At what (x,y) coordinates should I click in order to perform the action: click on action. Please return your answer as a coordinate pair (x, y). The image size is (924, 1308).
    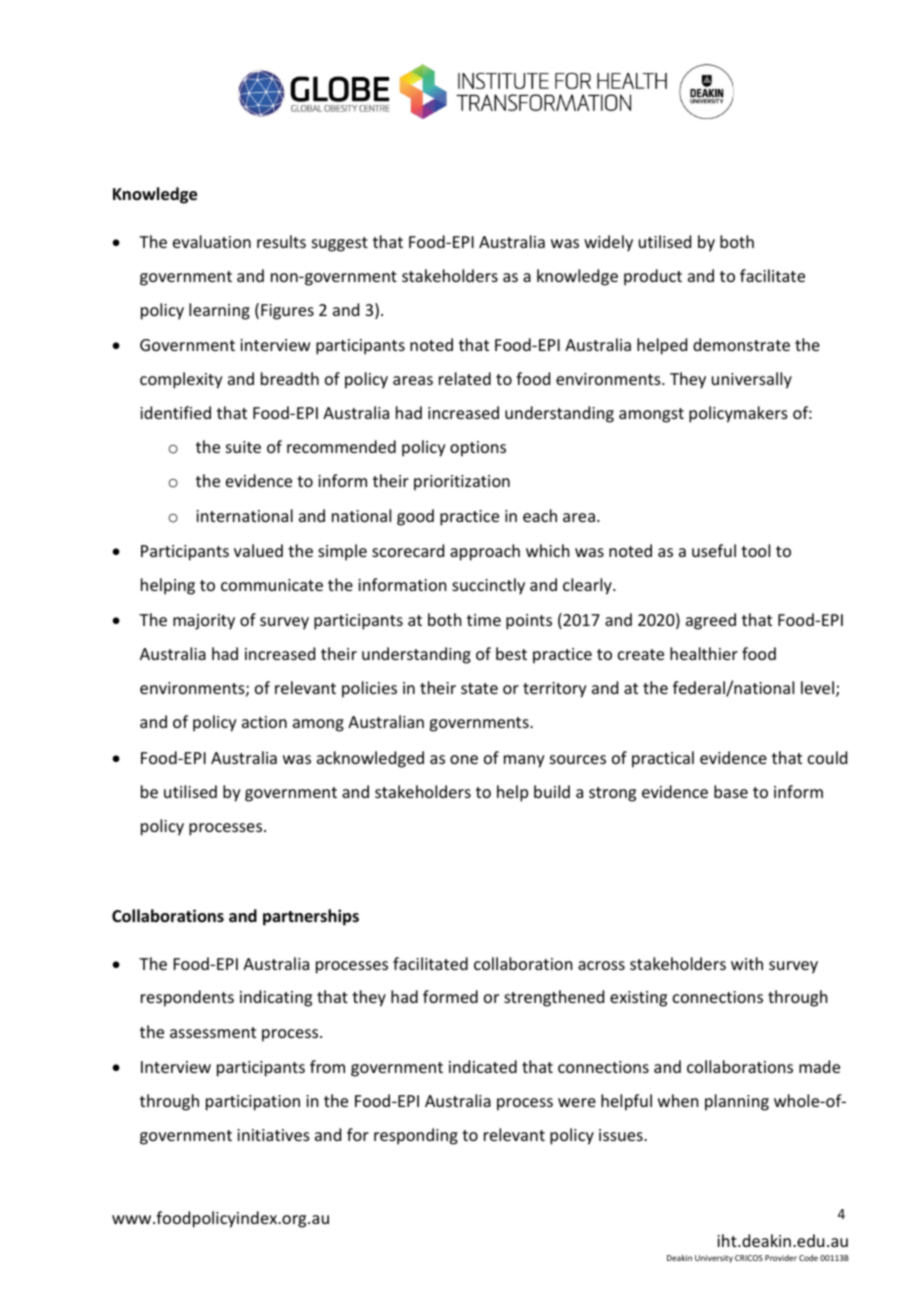
    Looking at the image, I should click on (264, 722).
